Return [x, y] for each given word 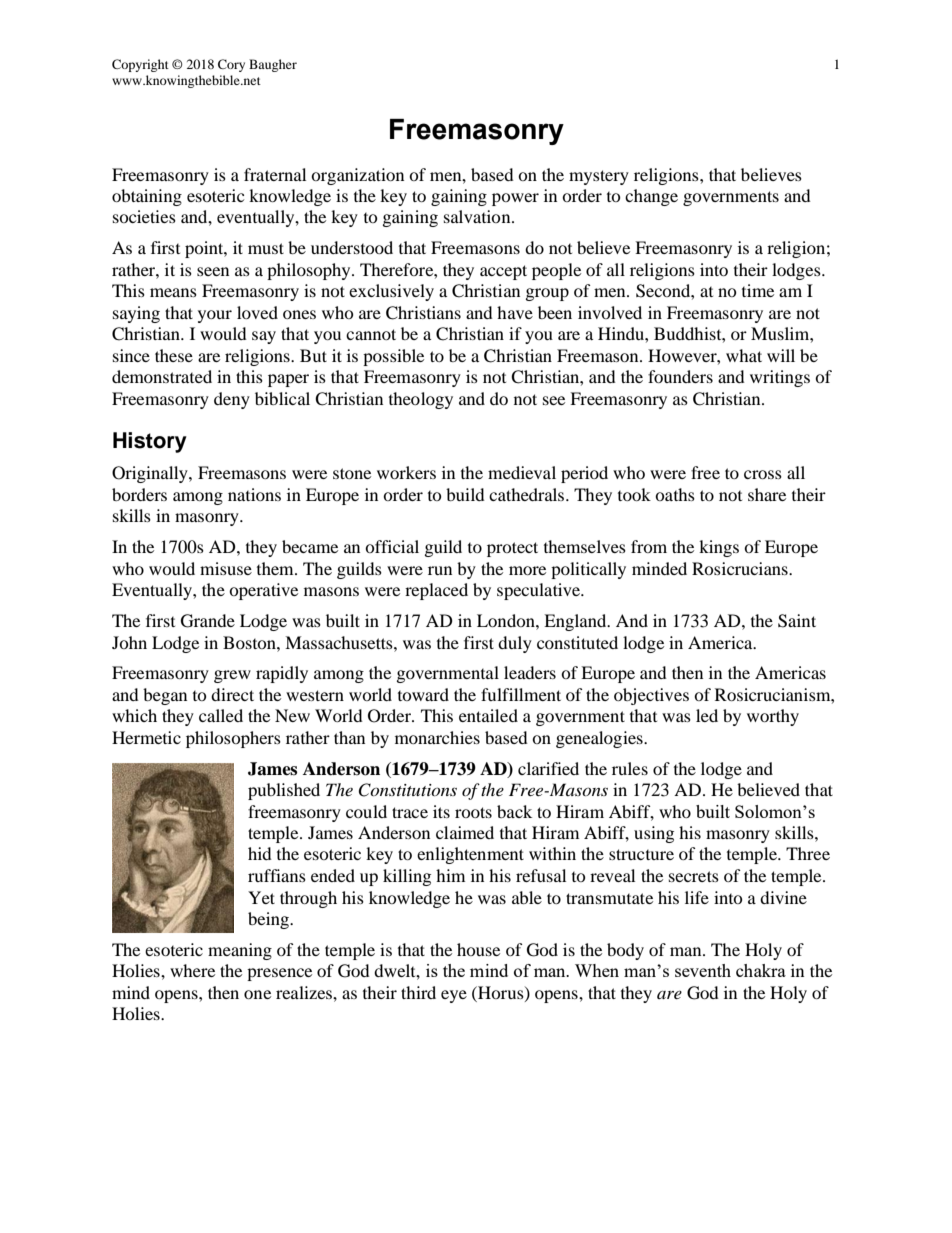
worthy [773, 717]
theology [421, 400]
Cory [231, 65]
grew [232, 676]
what [744, 355]
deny [232, 400]
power [515, 199]
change [651, 197]
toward [423, 694]
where [192, 970]
